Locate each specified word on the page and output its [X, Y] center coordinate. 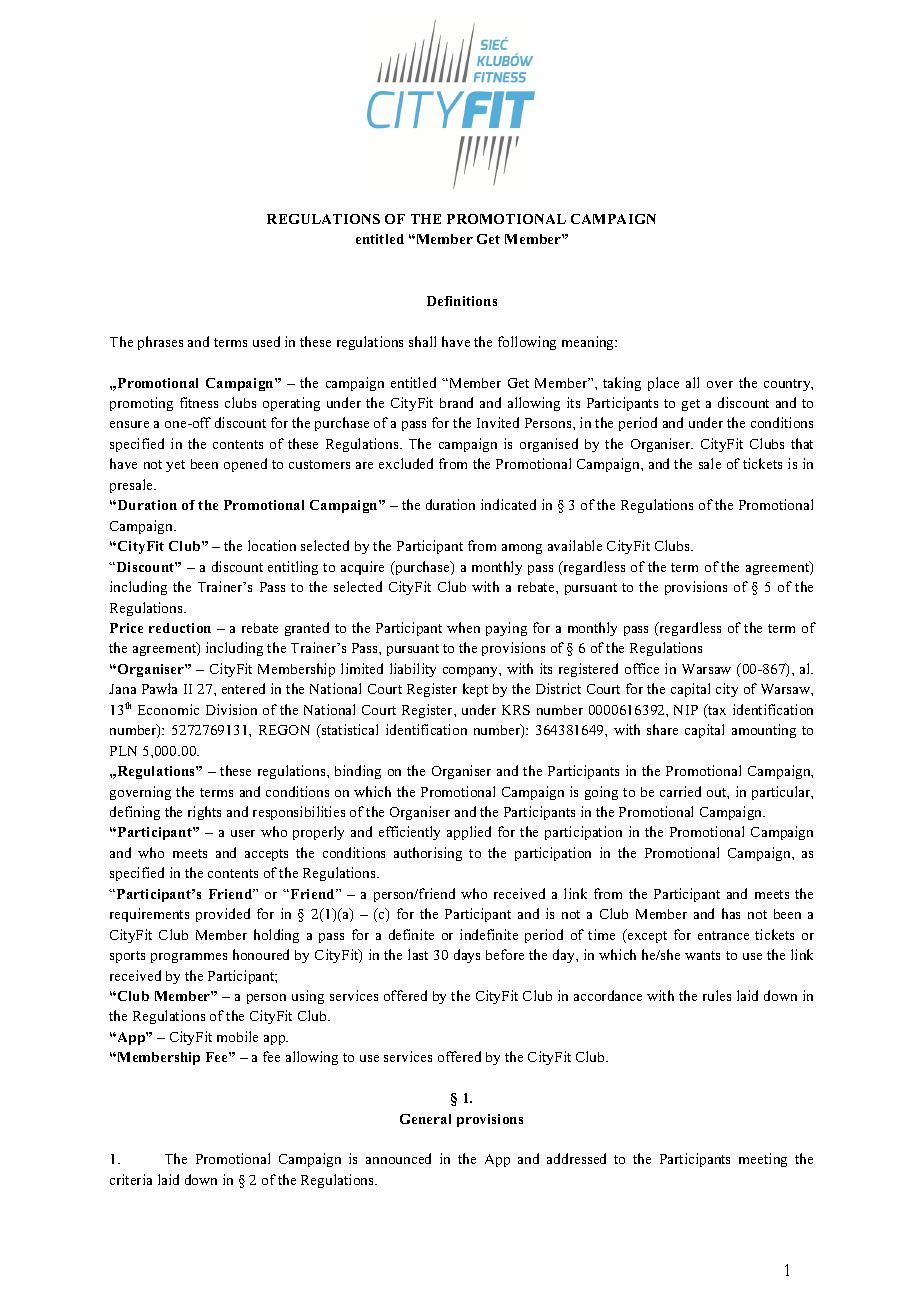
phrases [160, 343]
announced [398, 1158]
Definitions [462, 301]
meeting [763, 1160]
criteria [131, 1179]
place [663, 384]
